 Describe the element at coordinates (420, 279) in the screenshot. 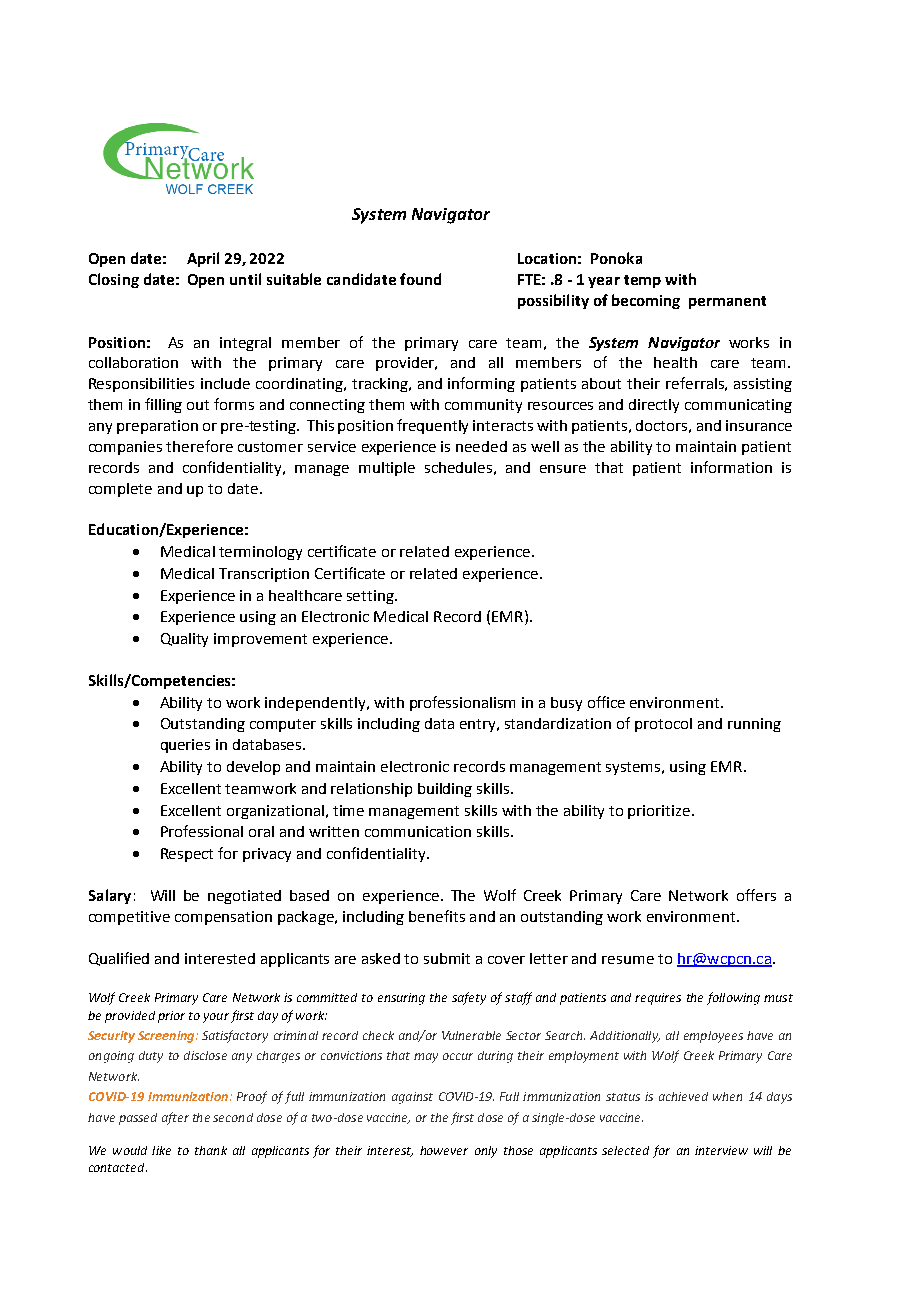

I see `found` at that location.
